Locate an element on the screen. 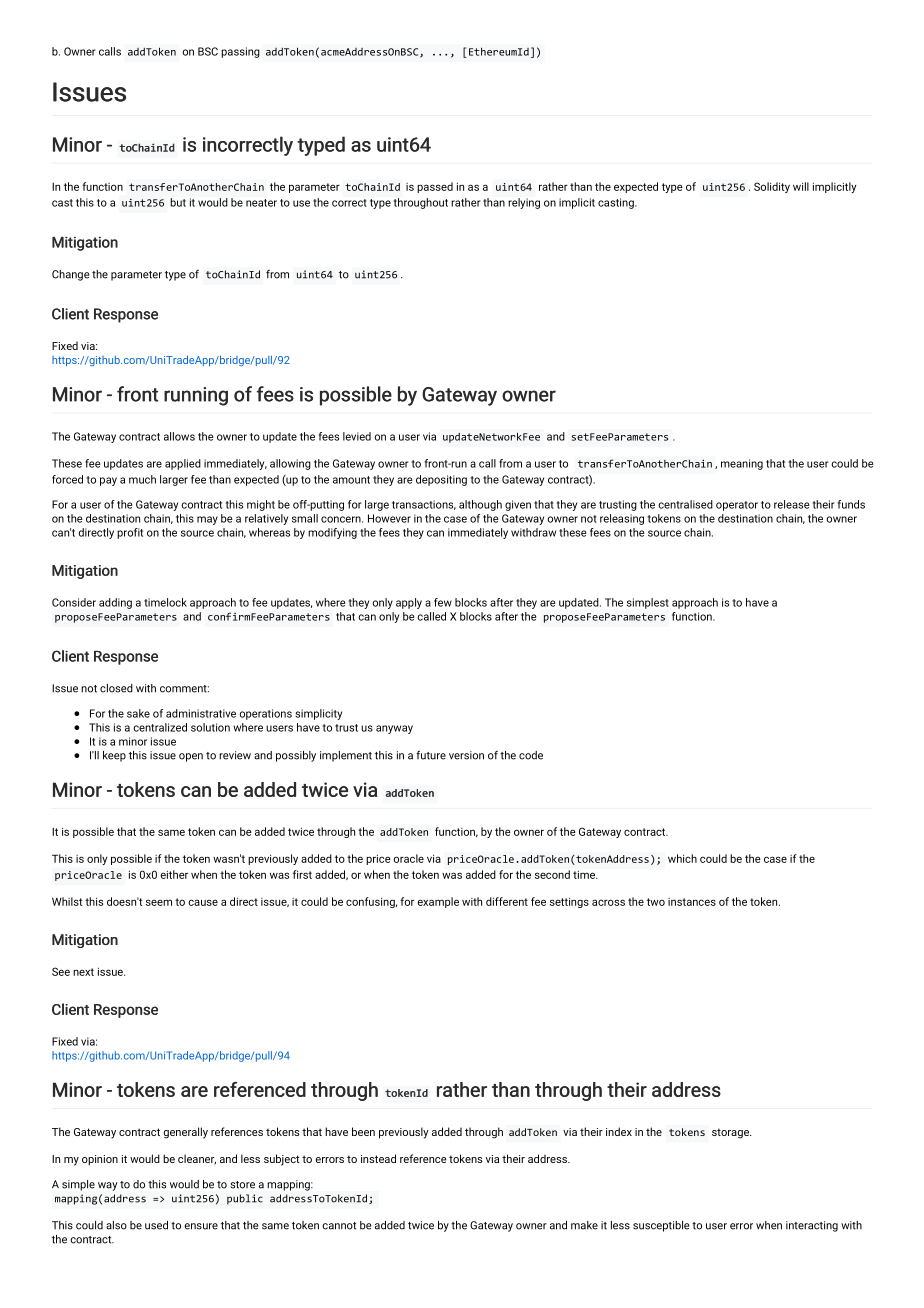 The image size is (924, 1308). passing is located at coordinates (240, 52).
